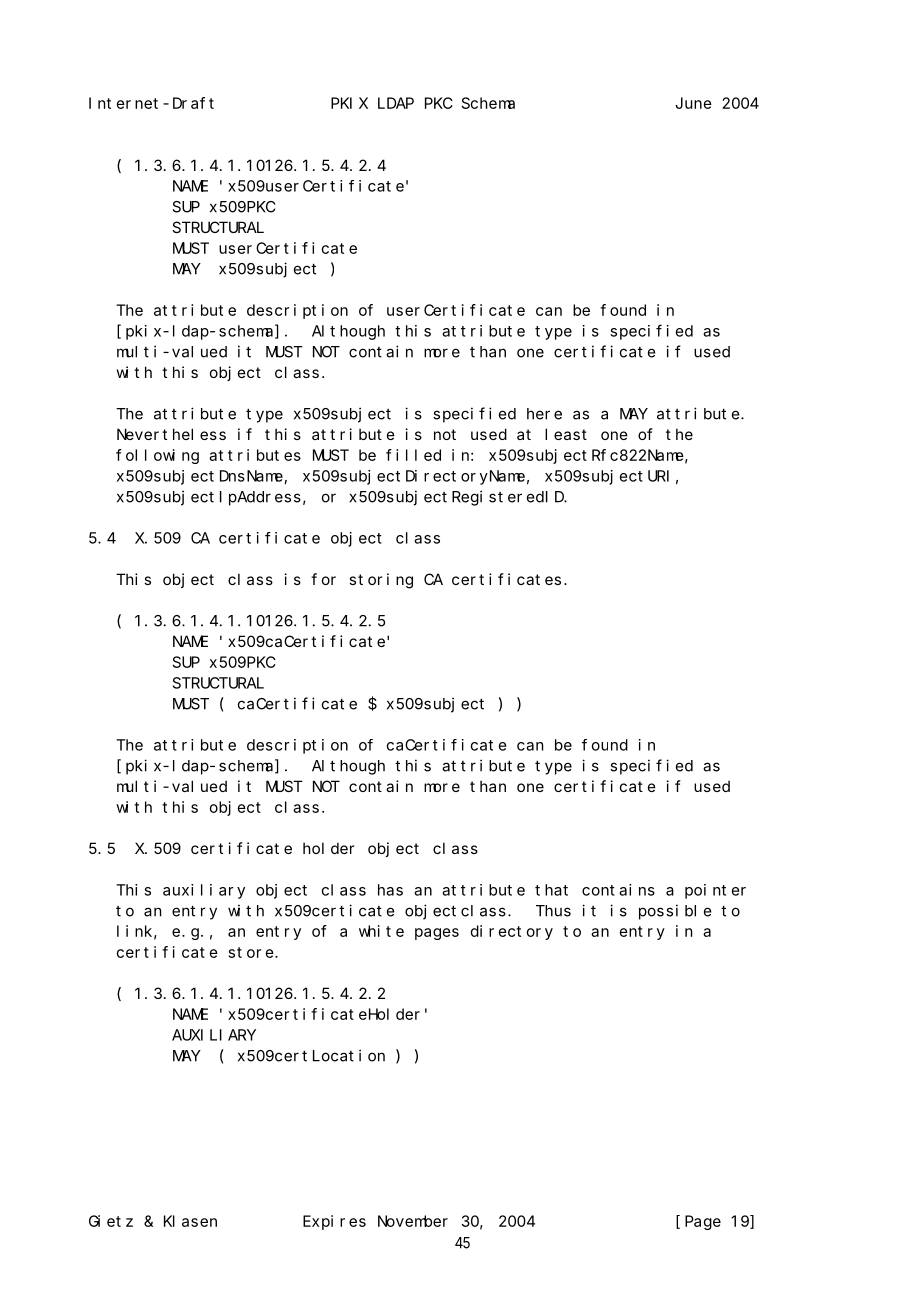 This screenshot has width=924, height=1308. What do you see at coordinates (381, 581) in the screenshot?
I see `storing` at bounding box center [381, 581].
